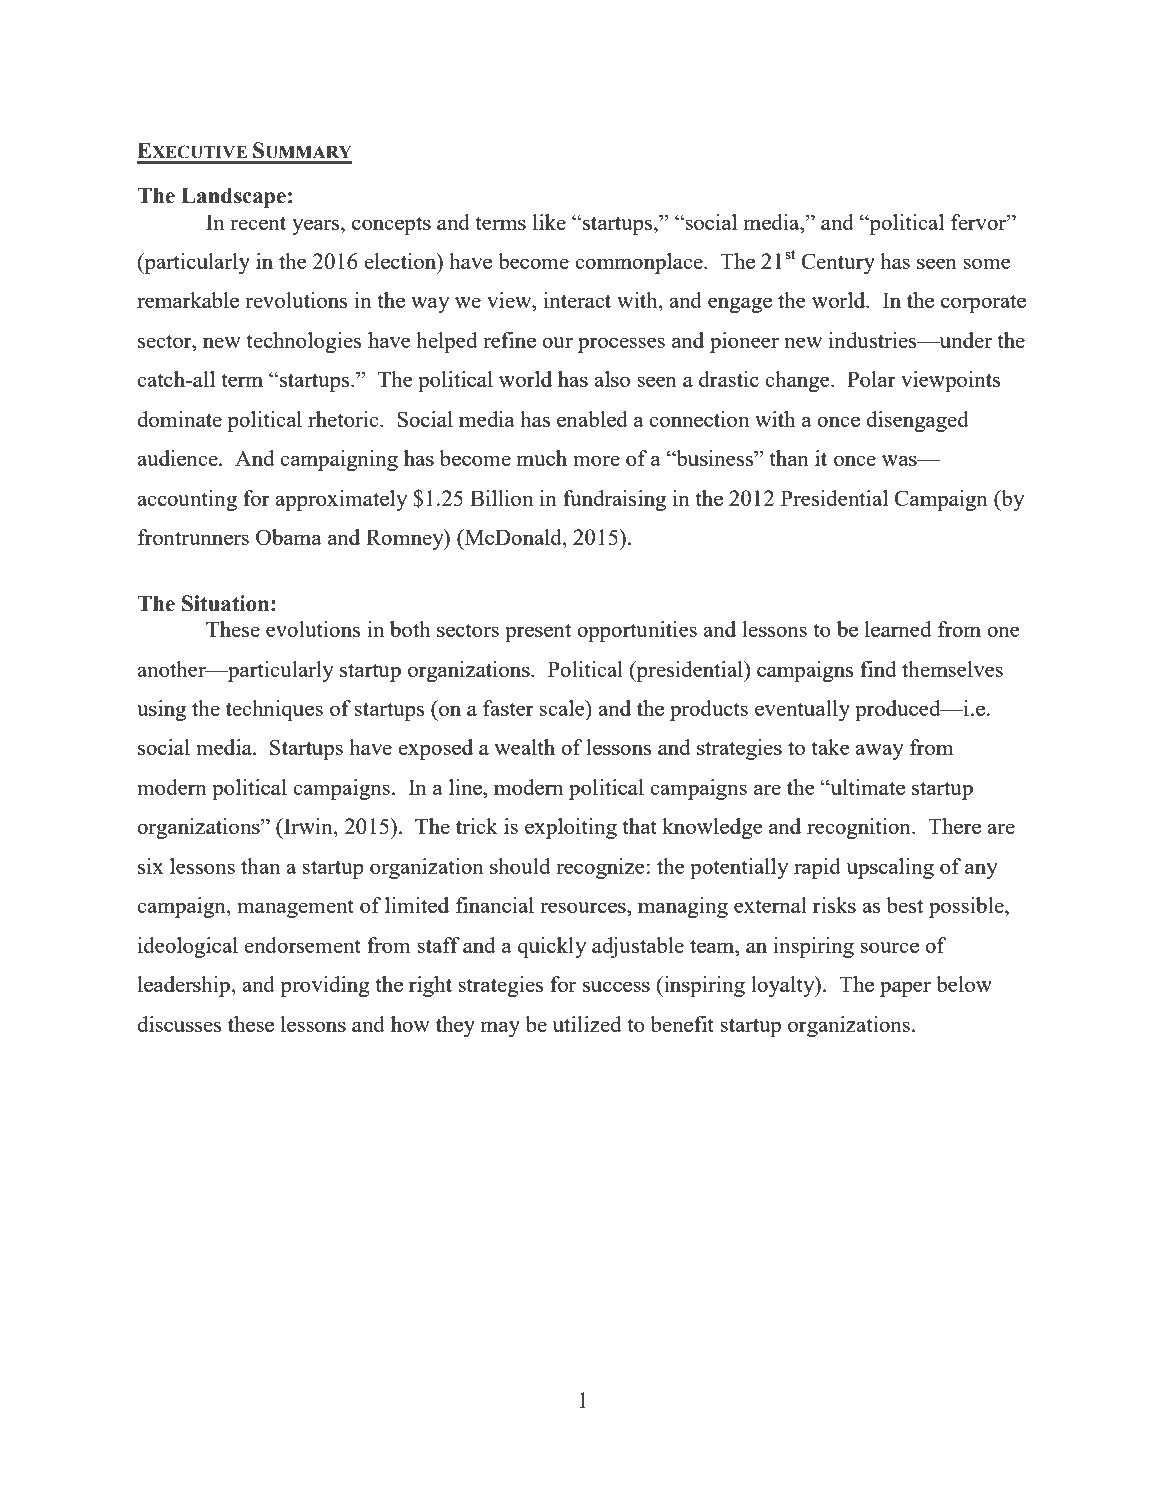 The width and height of the image is (1166, 1509). What do you see at coordinates (587, 1024) in the image?
I see `utilized` at bounding box center [587, 1024].
